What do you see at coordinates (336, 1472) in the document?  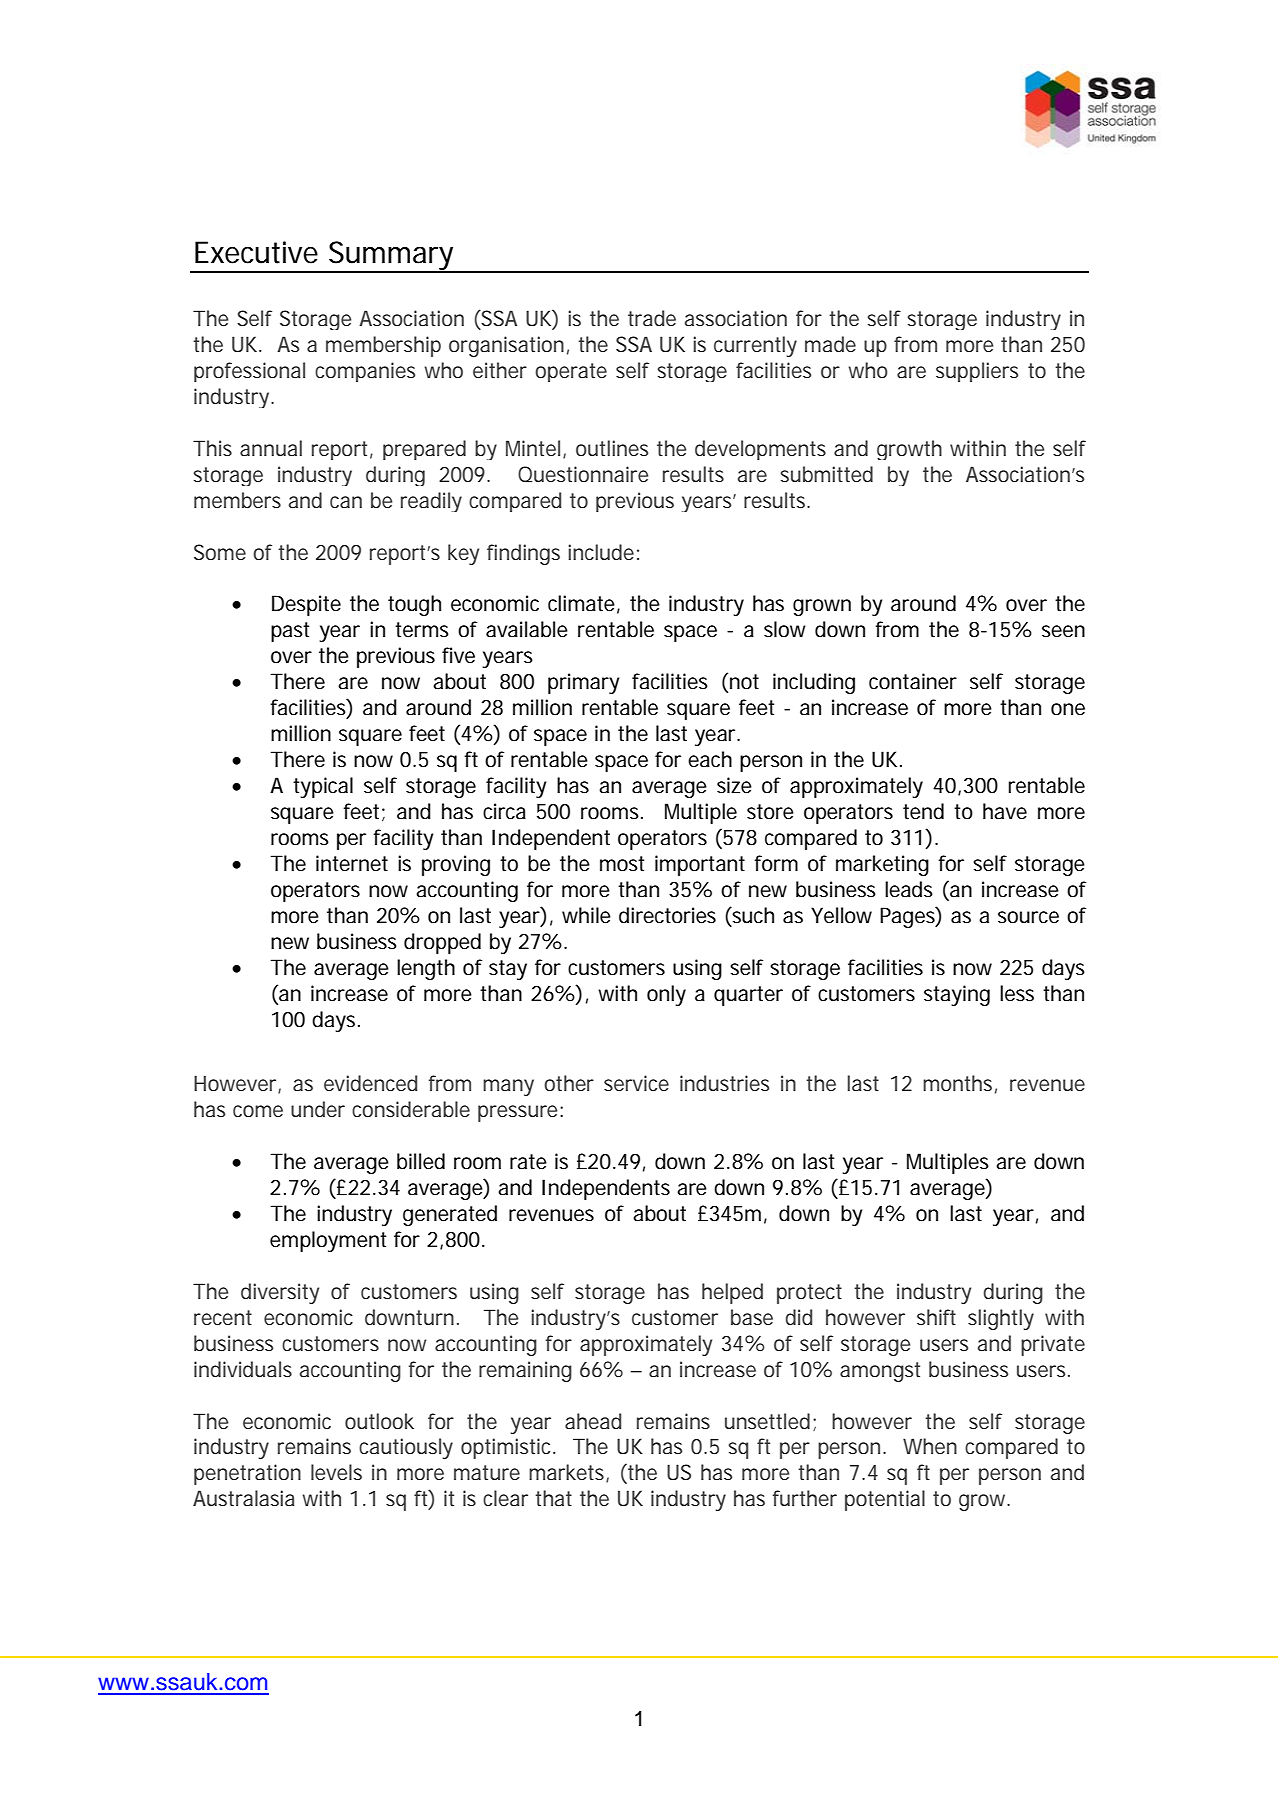 I see `levels` at bounding box center [336, 1472].
